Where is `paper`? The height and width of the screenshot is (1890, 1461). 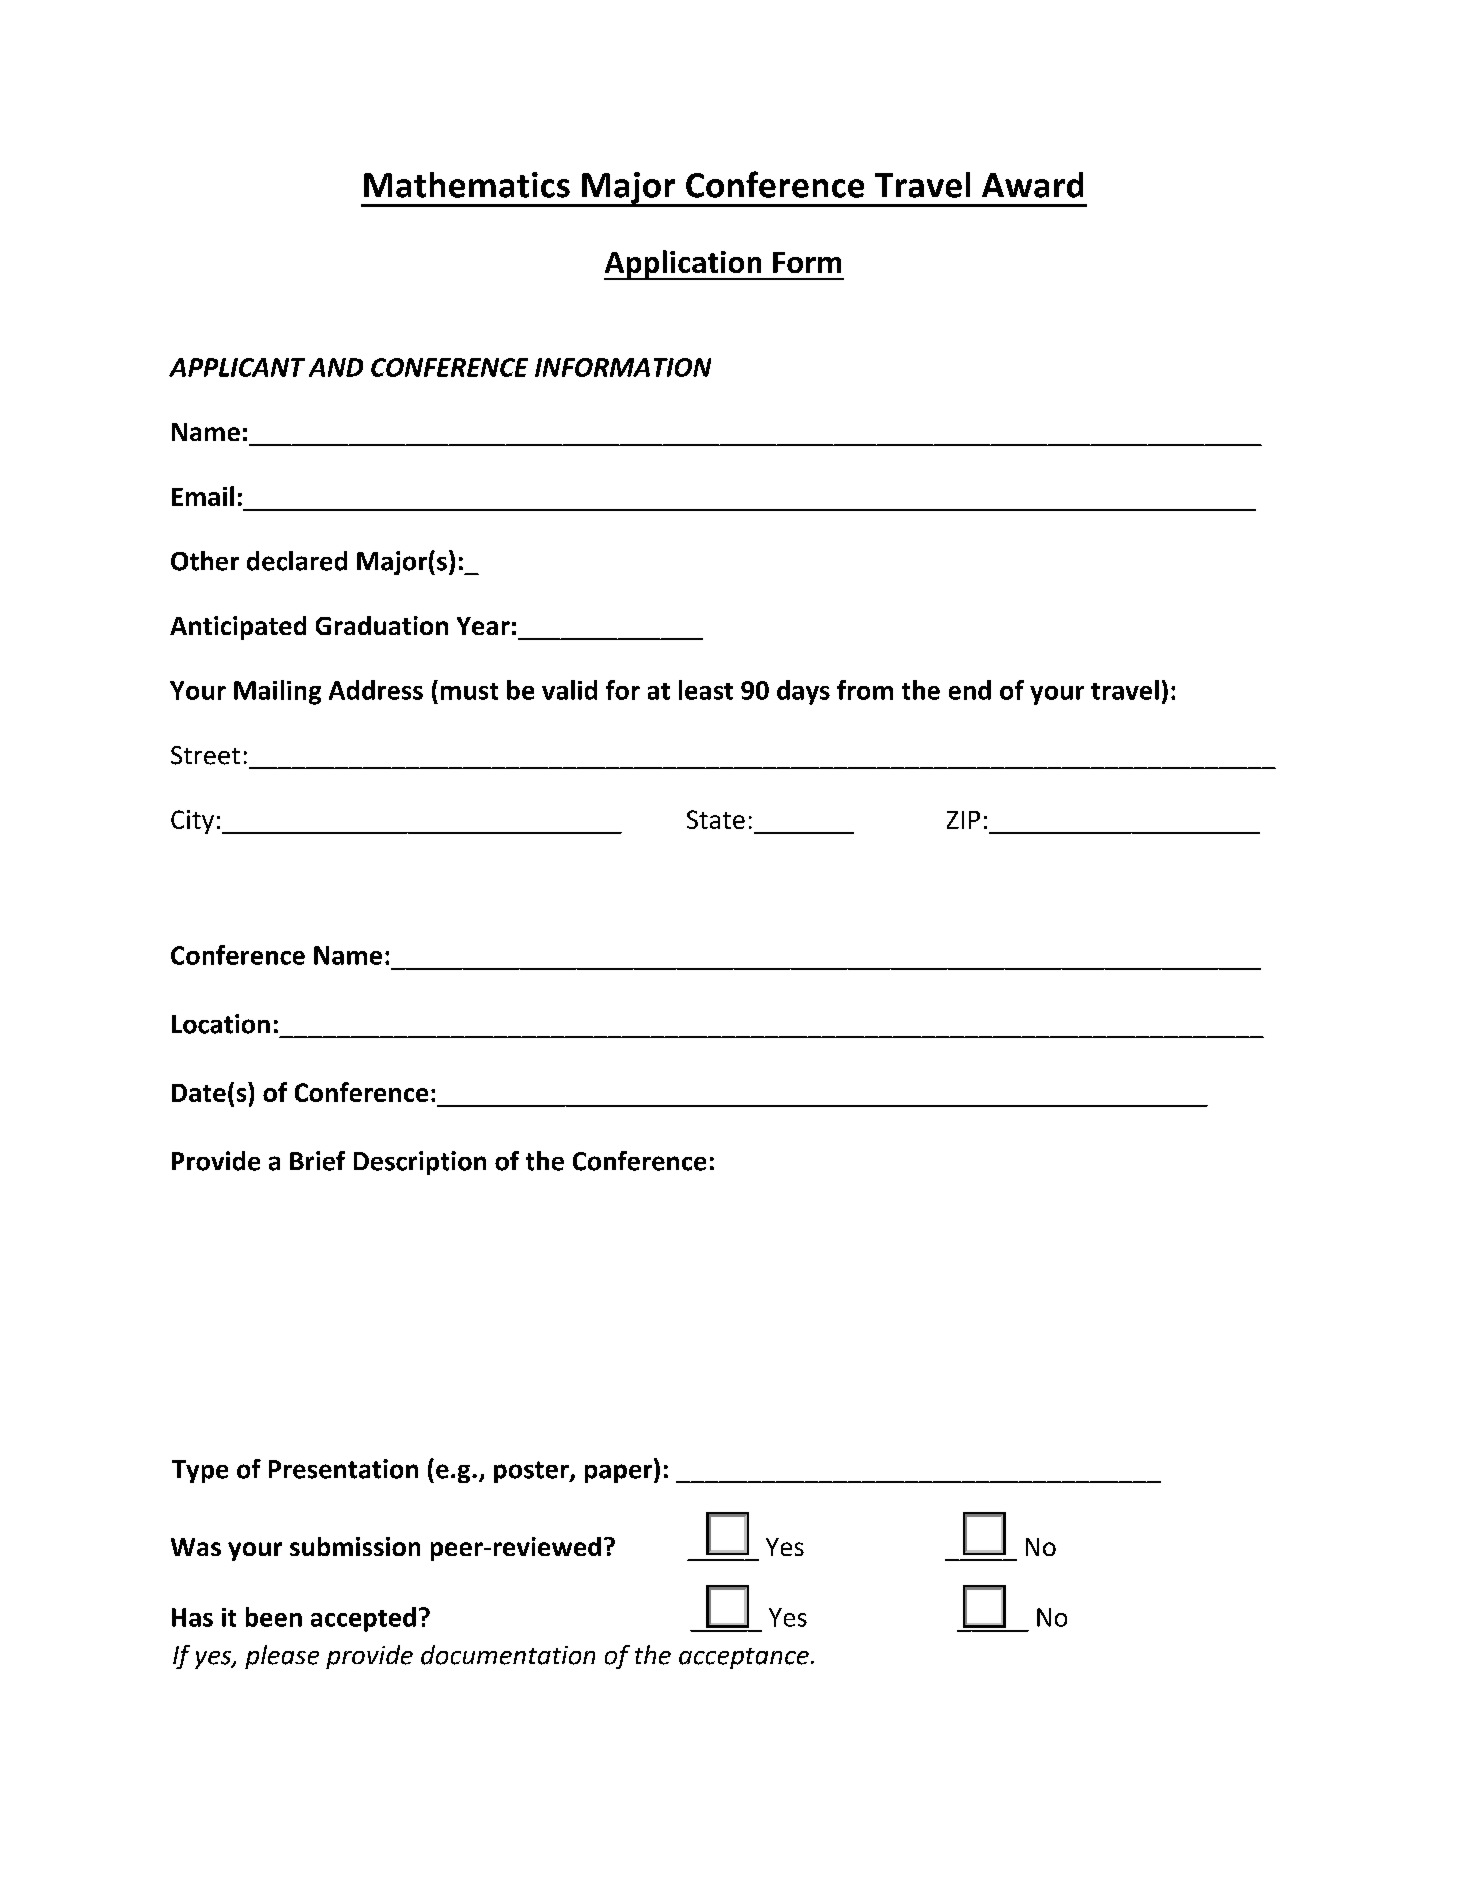
paper is located at coordinates (620, 1473).
